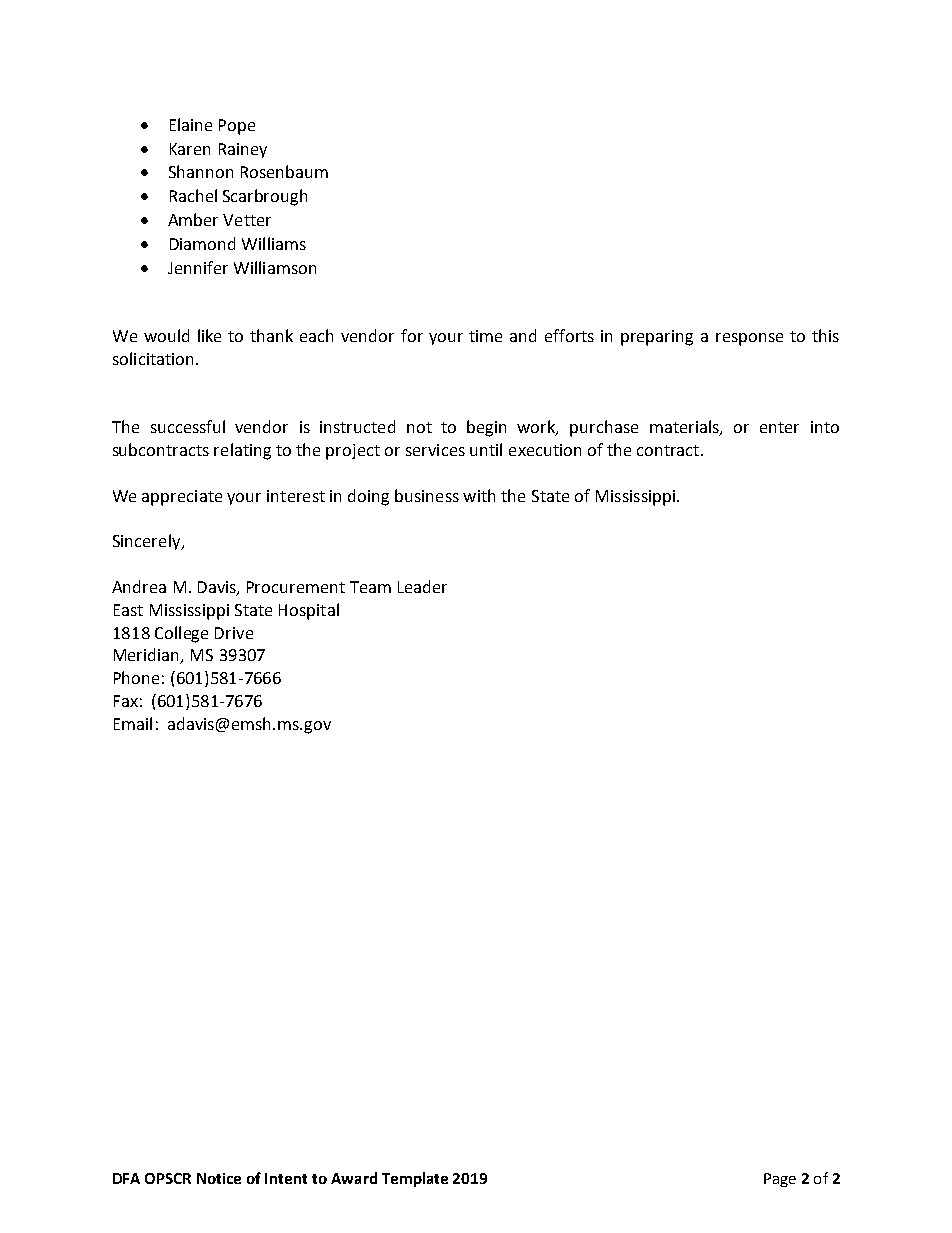 Image resolution: width=952 pixels, height=1233 pixels. What do you see at coordinates (219, 1178) in the screenshot?
I see `Notice` at bounding box center [219, 1178].
